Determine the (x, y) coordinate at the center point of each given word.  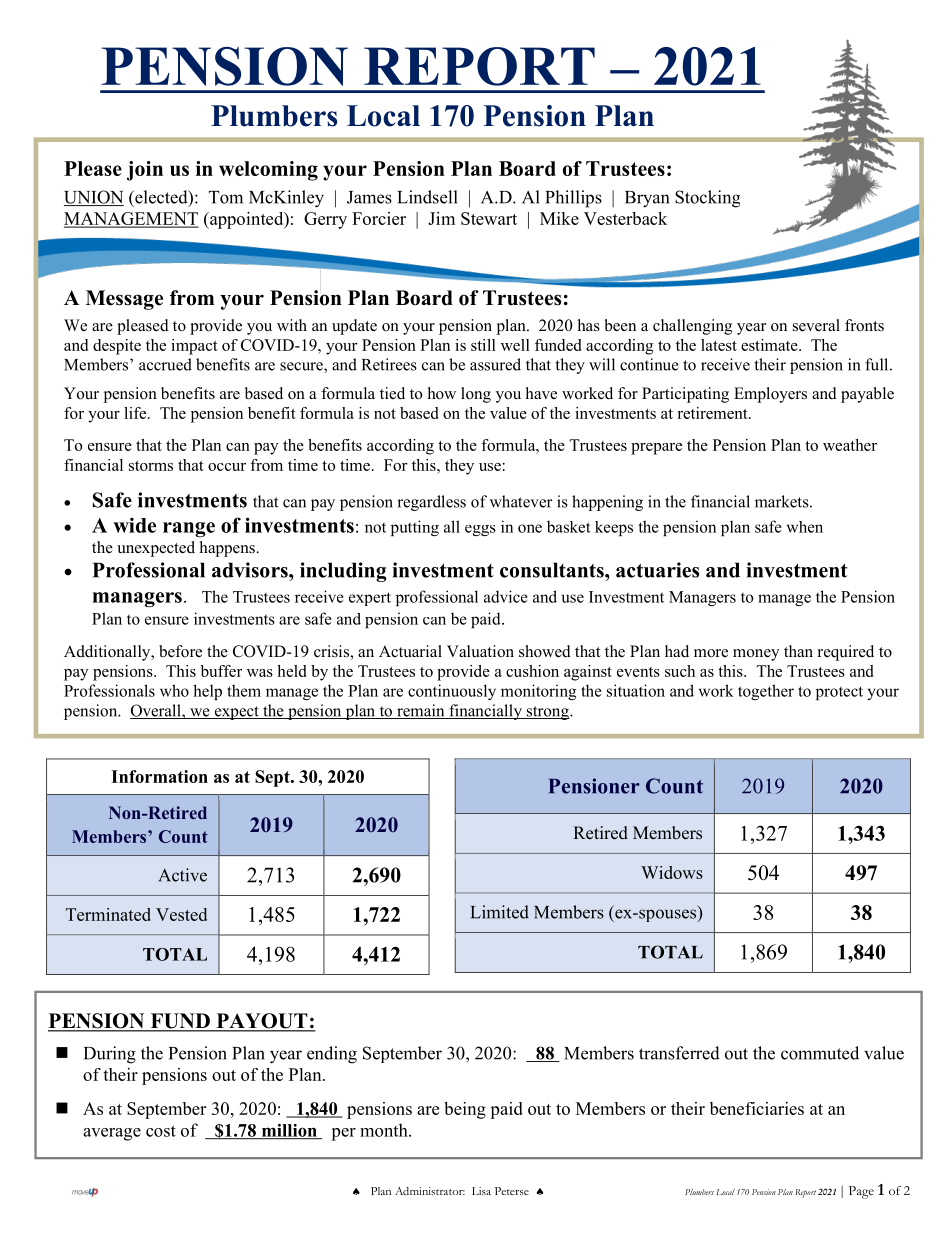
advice (506, 596)
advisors (251, 570)
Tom (226, 197)
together (766, 692)
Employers (770, 395)
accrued (165, 364)
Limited (499, 912)
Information (159, 776)
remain (421, 711)
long (476, 395)
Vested (181, 914)
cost (161, 1131)
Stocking (707, 199)
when (805, 527)
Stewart (489, 218)
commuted (820, 1053)
